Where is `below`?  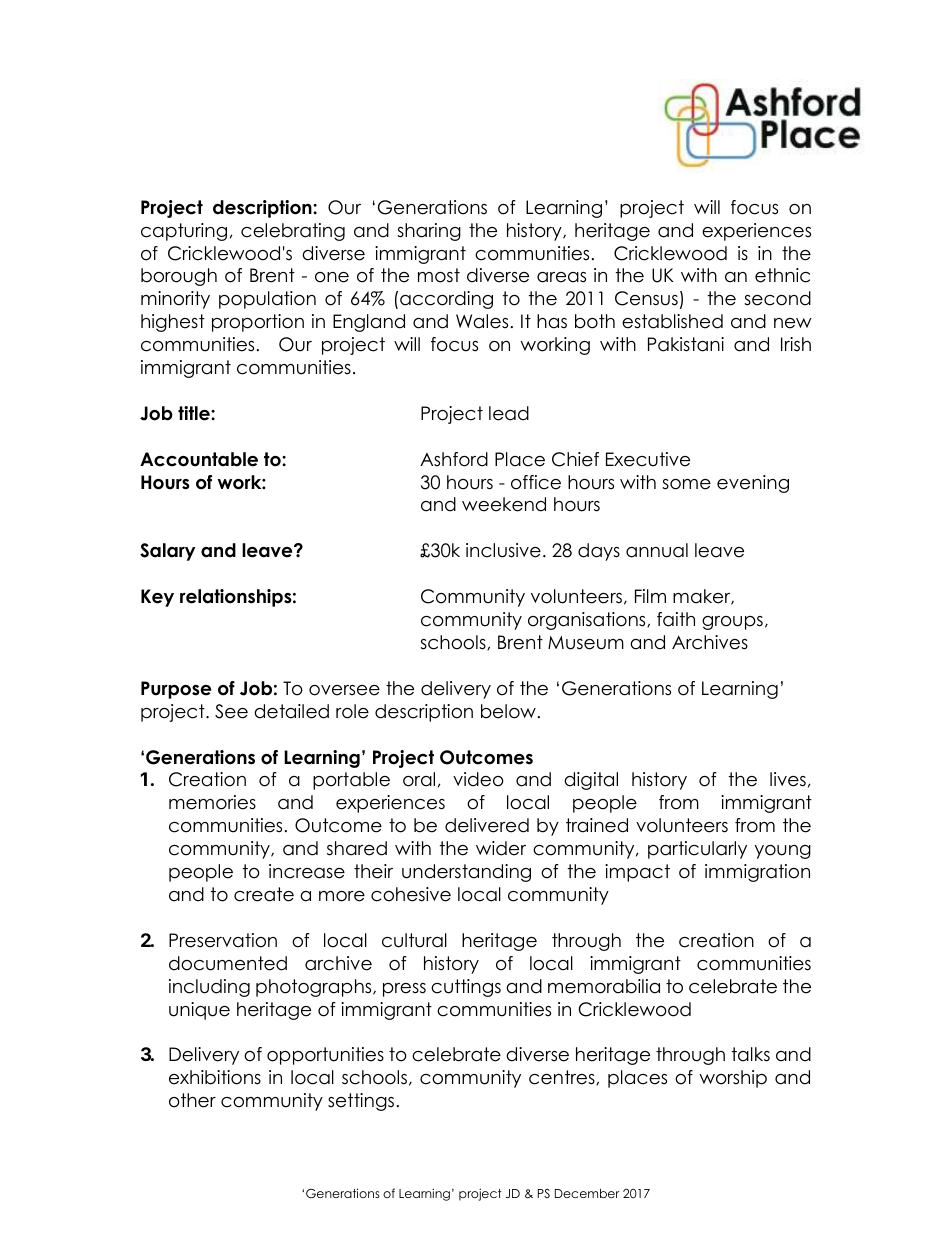 below is located at coordinates (508, 711).
